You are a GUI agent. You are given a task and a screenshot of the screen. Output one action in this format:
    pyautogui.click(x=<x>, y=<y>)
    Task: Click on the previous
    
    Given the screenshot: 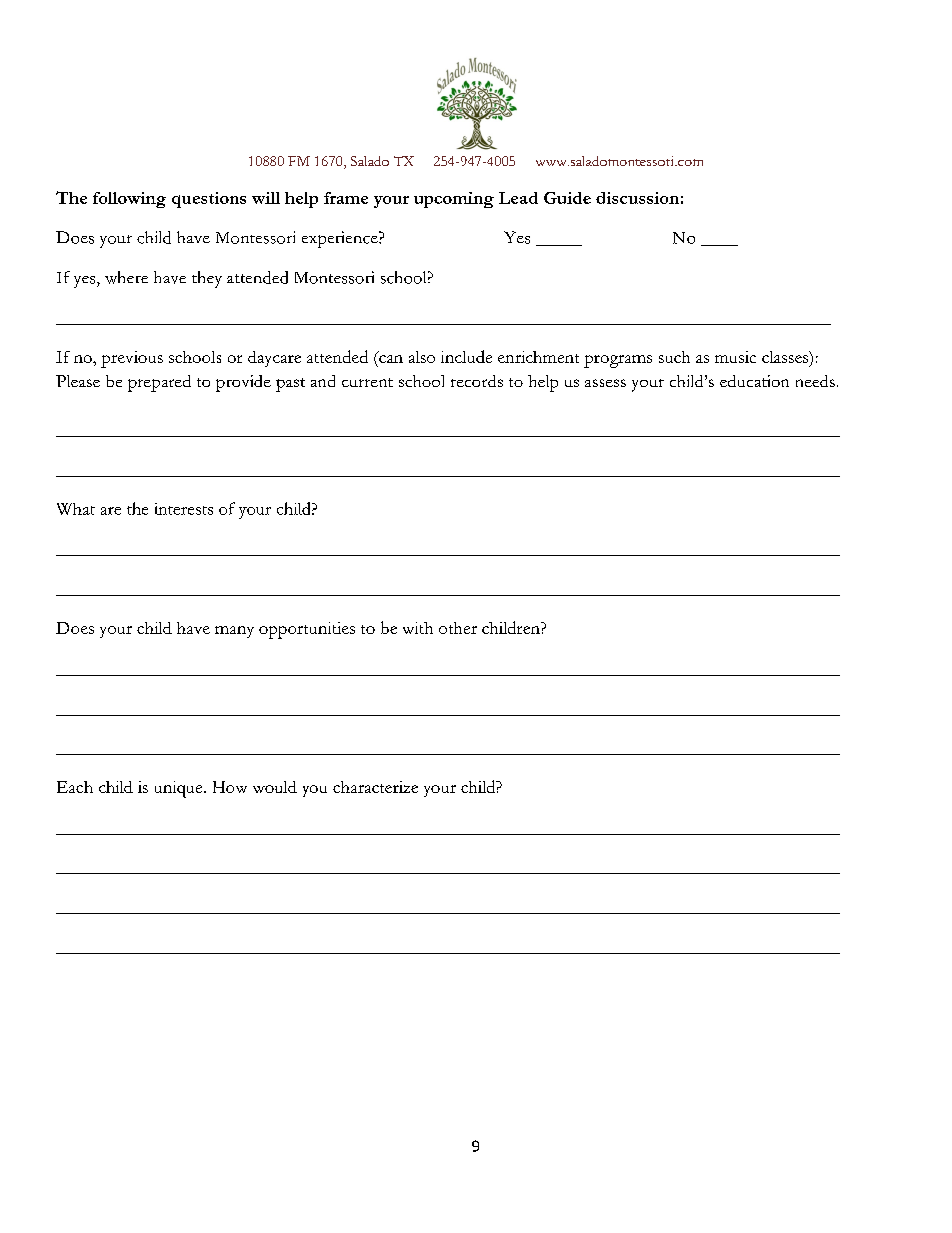 What is the action you would take?
    pyautogui.click(x=132, y=359)
